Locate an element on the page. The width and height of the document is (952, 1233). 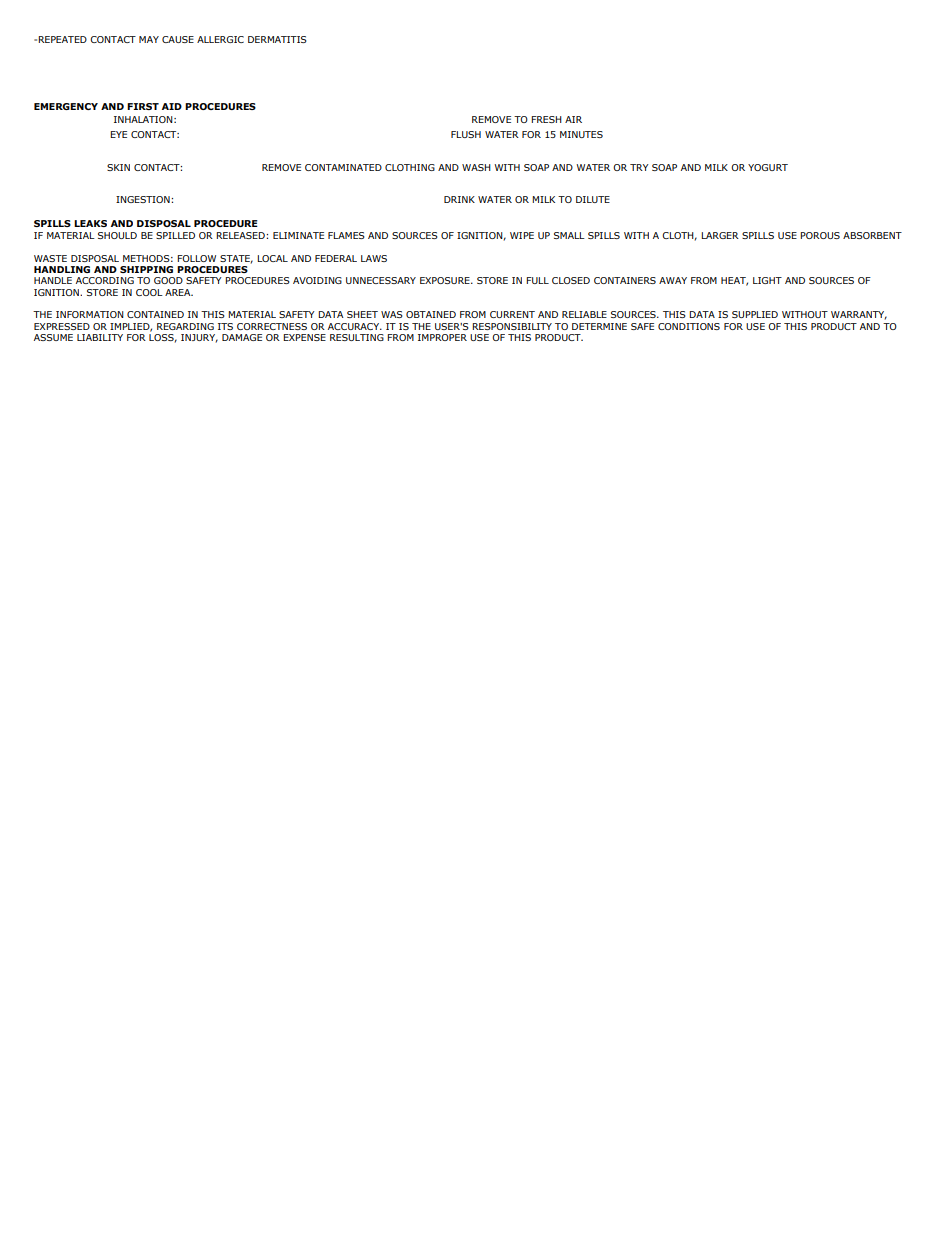
RESPONSIBILITY is located at coordinates (512, 326).
